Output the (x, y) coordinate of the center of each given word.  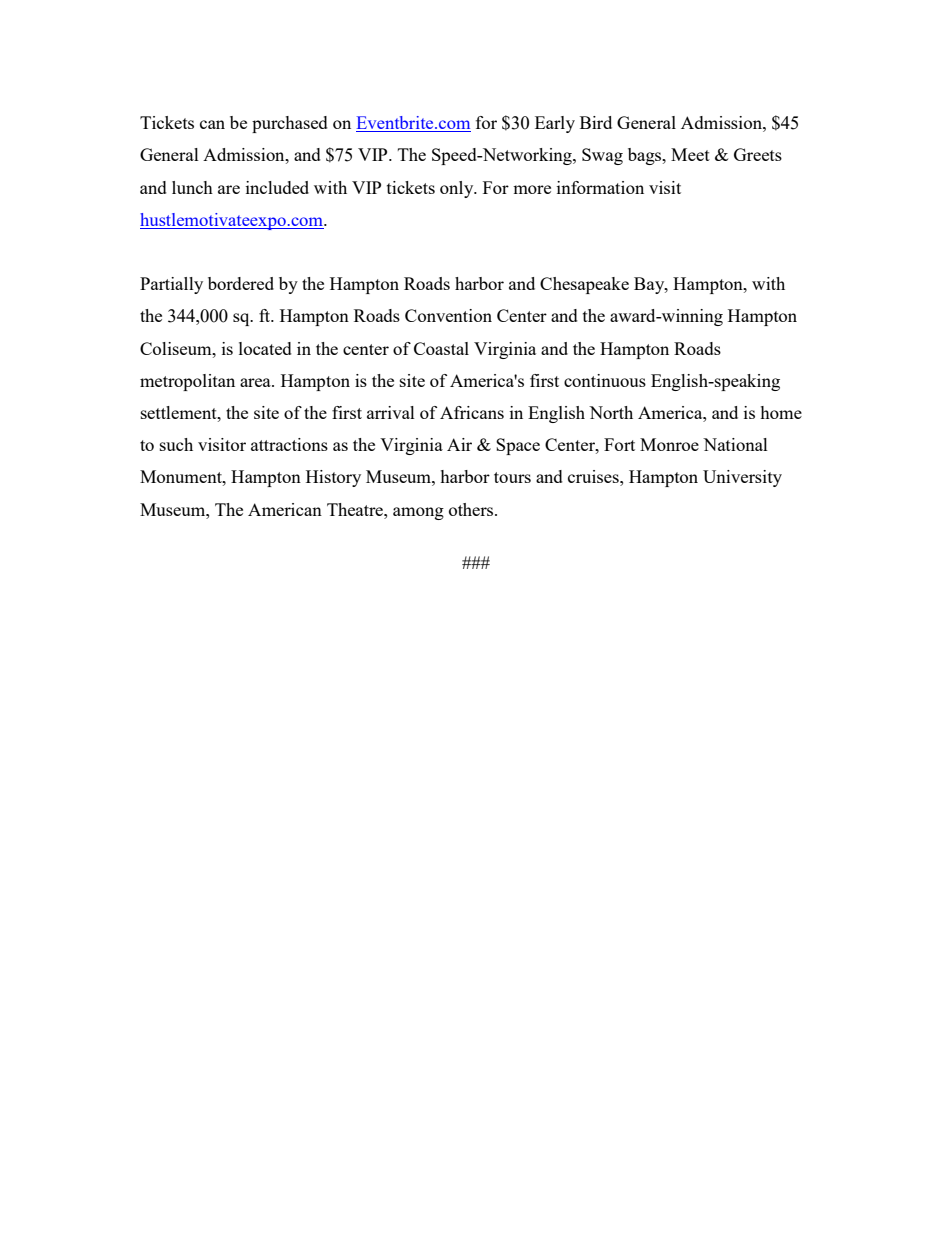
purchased (290, 124)
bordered (241, 283)
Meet (690, 154)
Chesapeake (584, 285)
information (600, 187)
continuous (605, 380)
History (333, 478)
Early (555, 124)
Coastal (441, 348)
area (256, 382)
